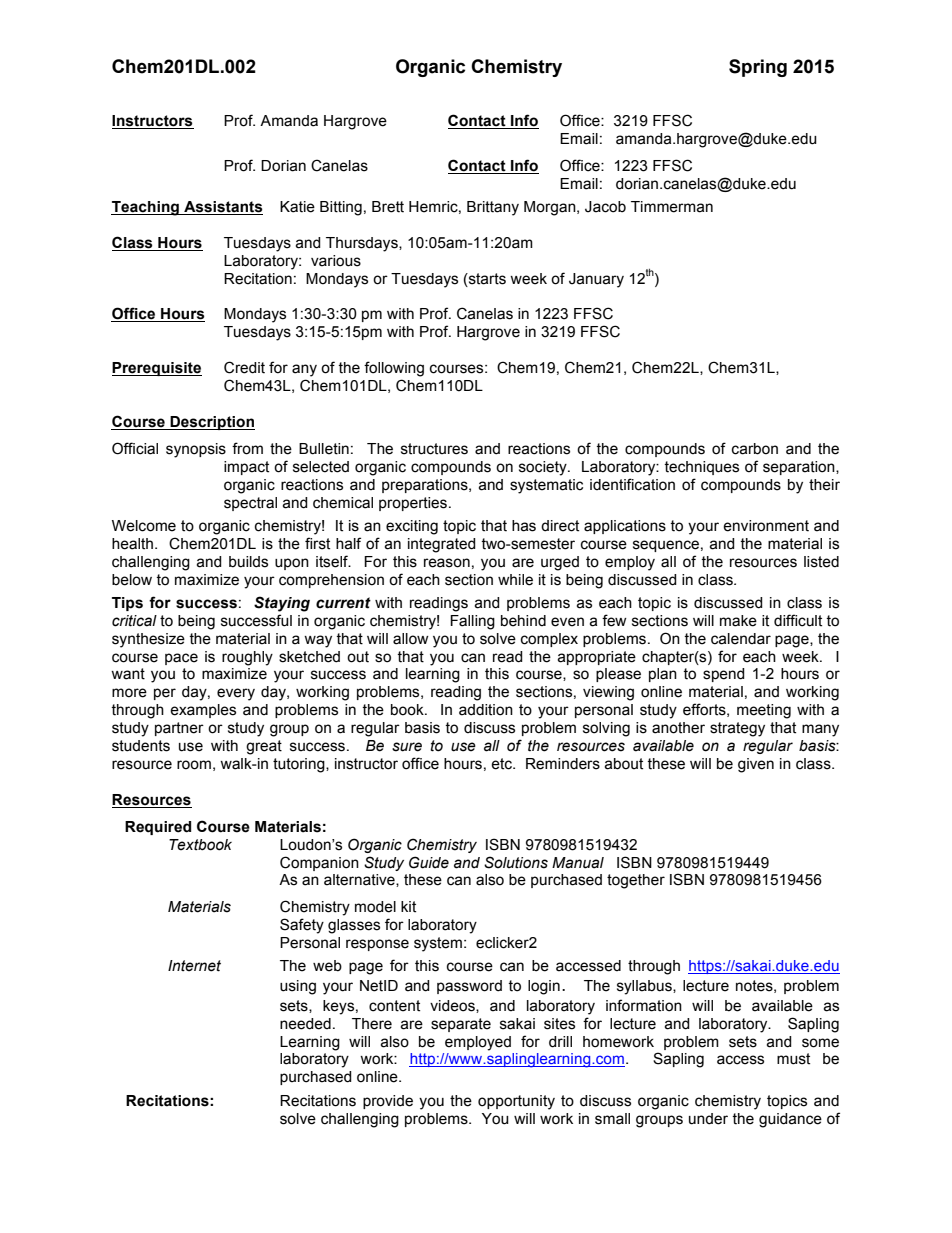 Image resolution: width=952 pixels, height=1233 pixels. Describe the element at coordinates (516, 1102) in the image. I see `opportunity` at that location.
